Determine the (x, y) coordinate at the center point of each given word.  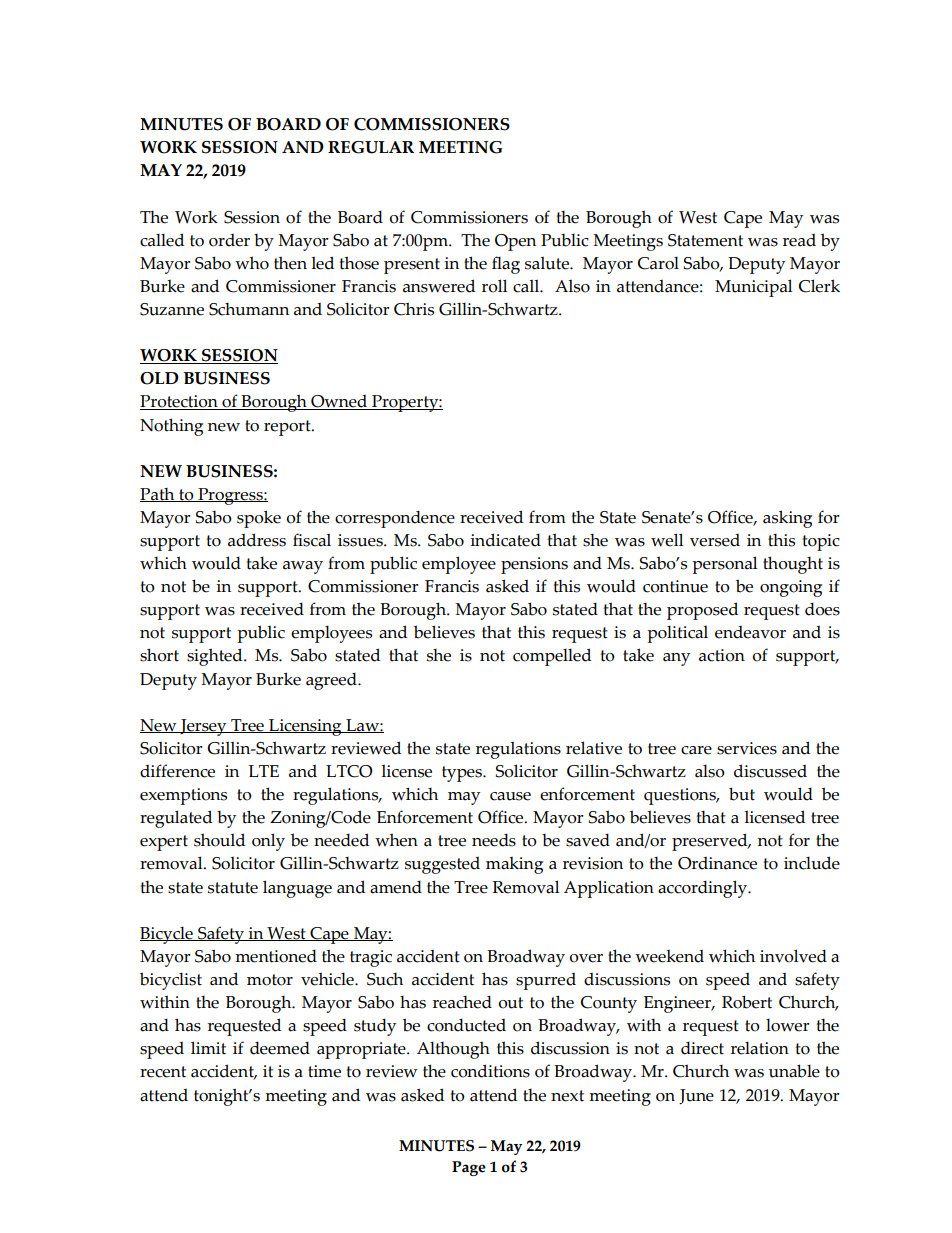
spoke (259, 519)
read (799, 240)
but (742, 794)
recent (163, 1072)
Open (515, 242)
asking (787, 519)
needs (494, 840)
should (219, 840)
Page (469, 1168)
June (696, 1096)
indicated (505, 540)
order (229, 240)
